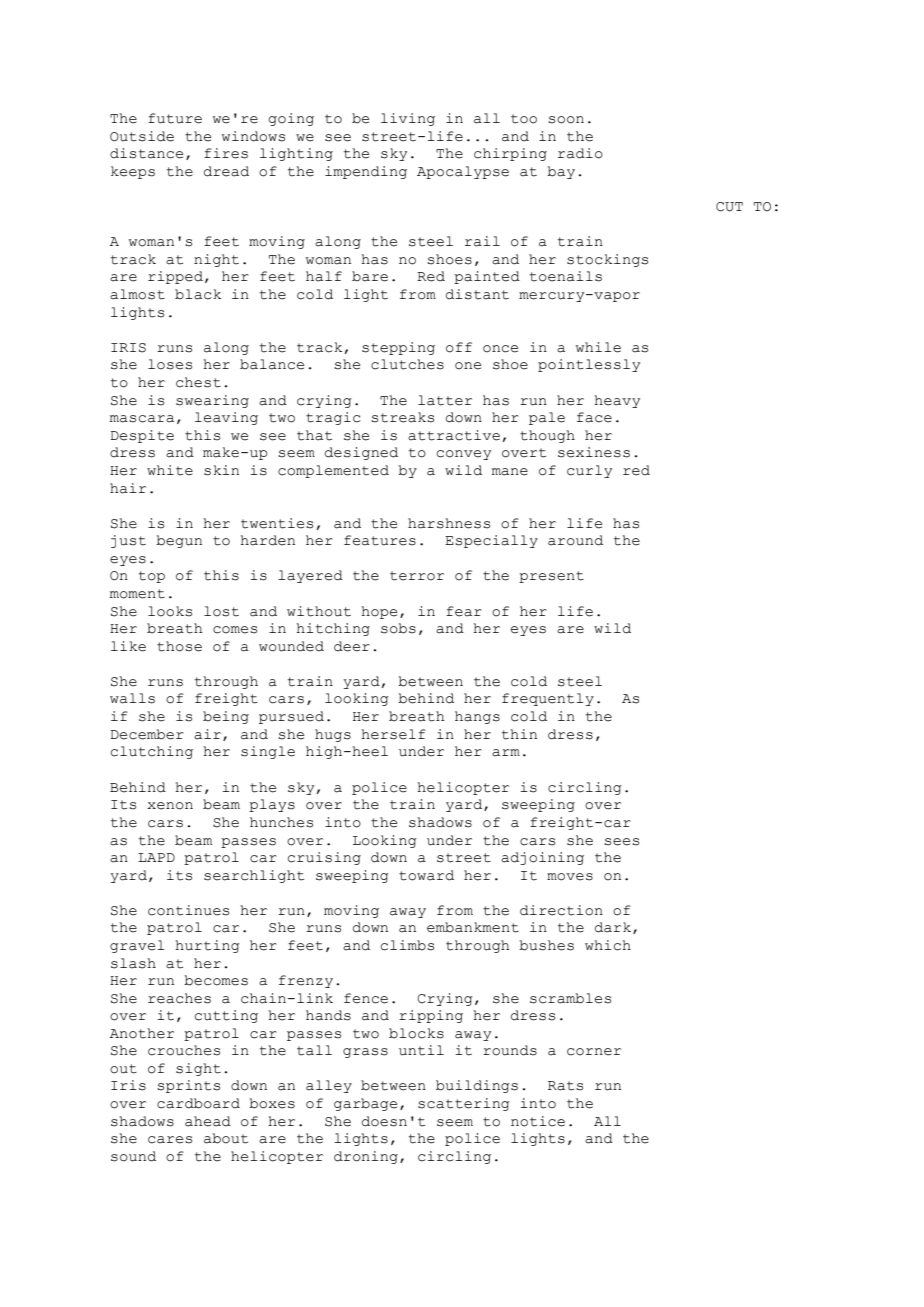 The image size is (924, 1307). I want to click on present, so click(551, 577).
